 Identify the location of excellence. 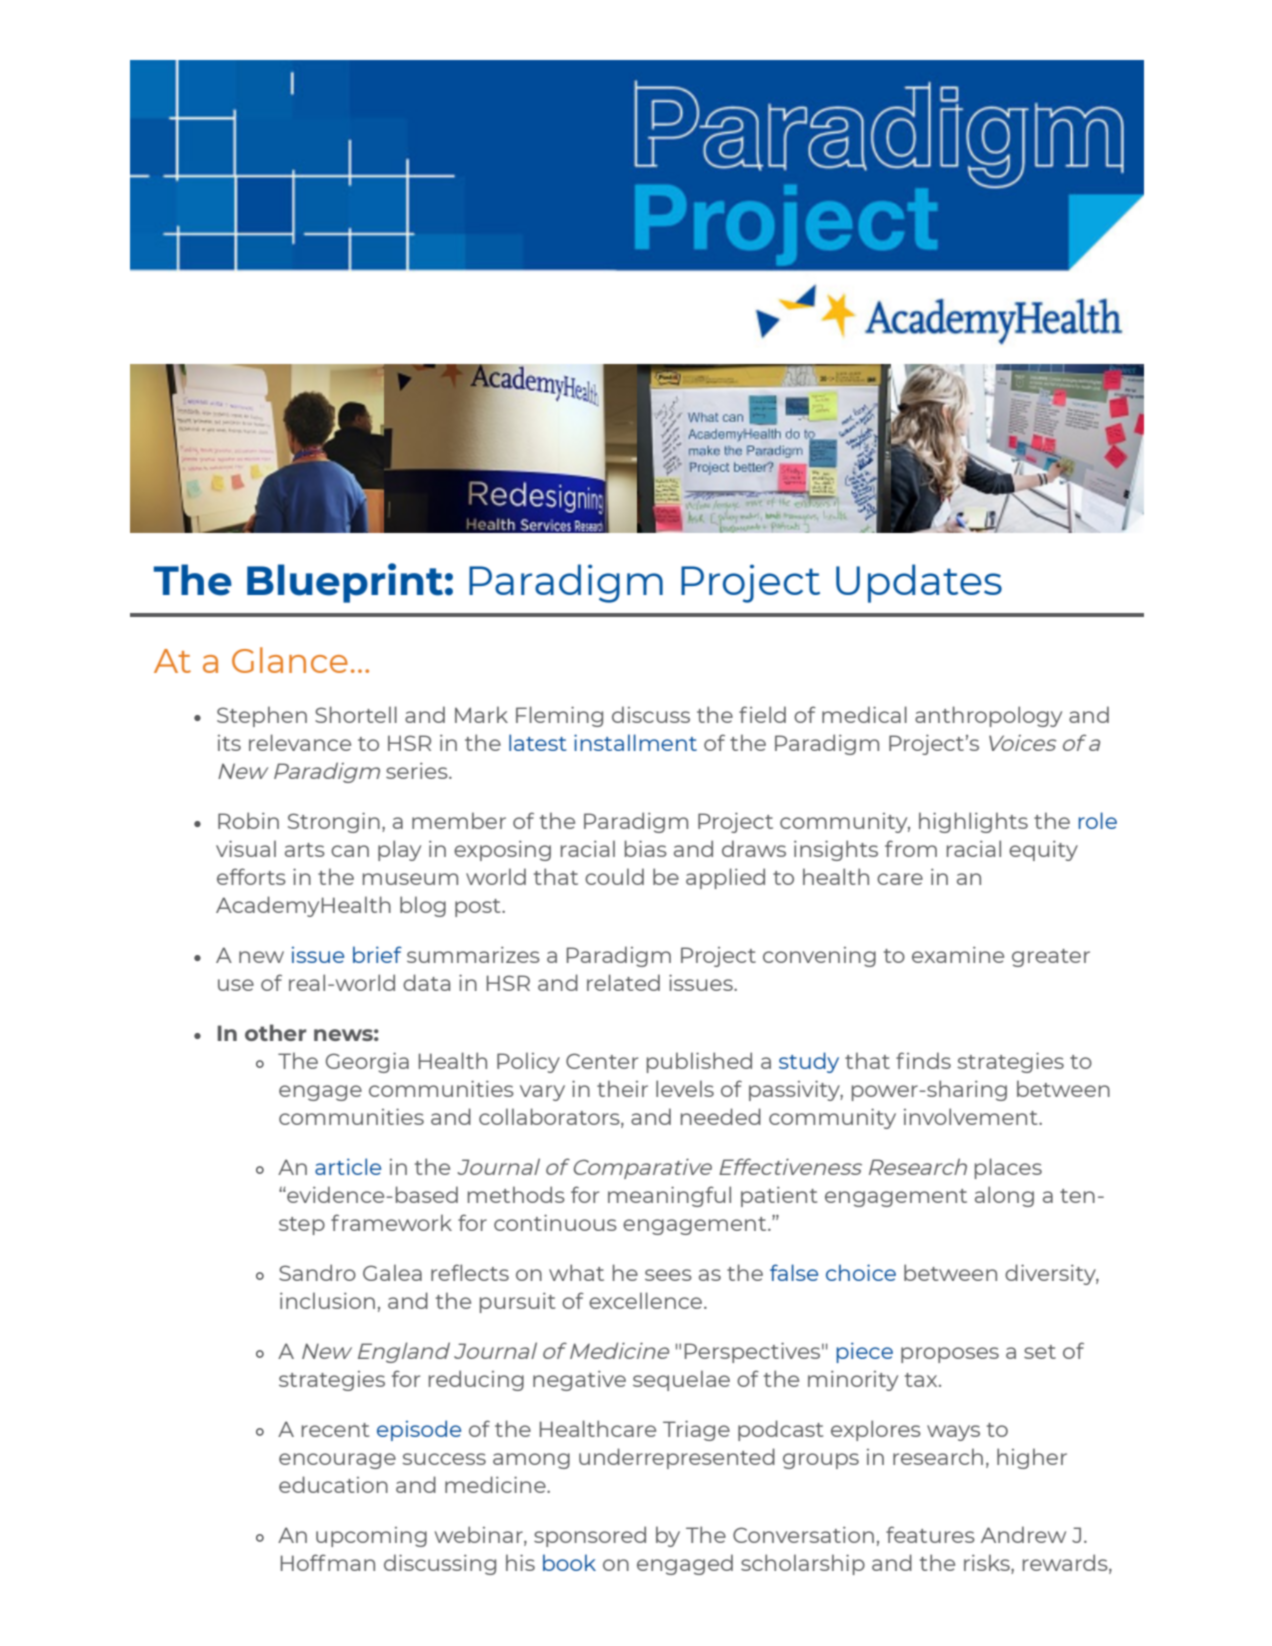
(647, 1300).
